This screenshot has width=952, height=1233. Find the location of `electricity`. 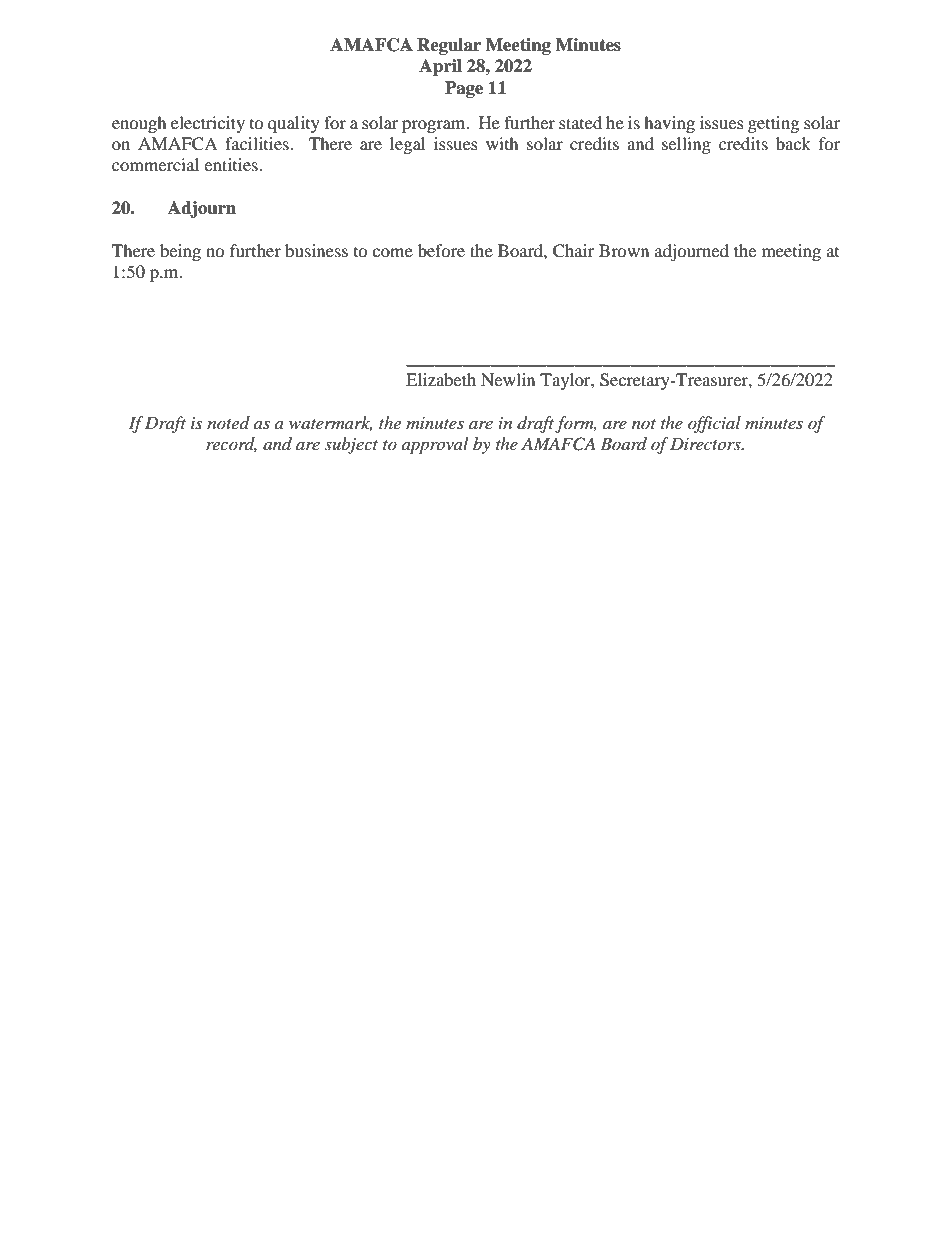

electricity is located at coordinates (208, 124).
